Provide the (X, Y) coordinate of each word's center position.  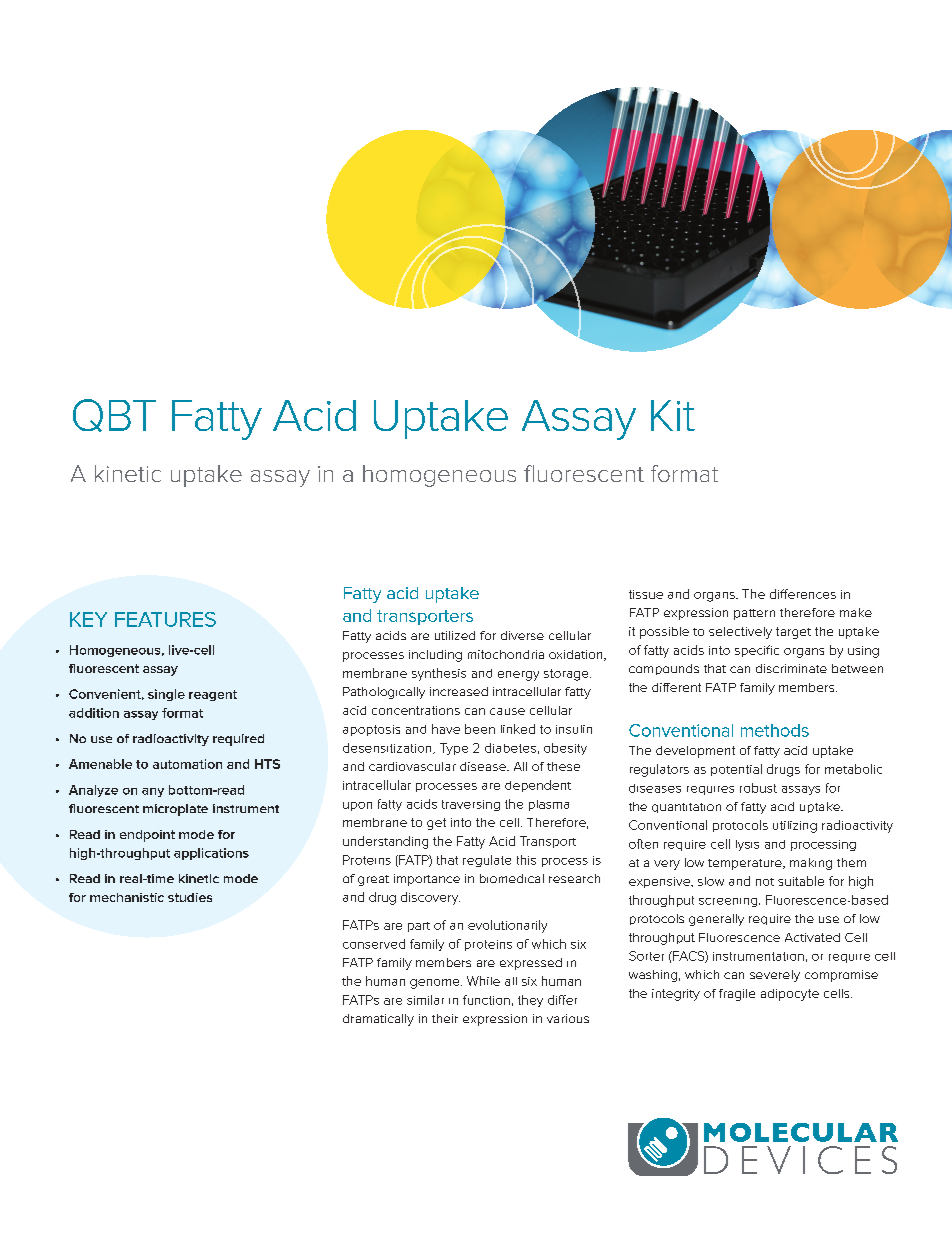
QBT (114, 415)
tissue (646, 594)
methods (775, 730)
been (480, 729)
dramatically (378, 1020)
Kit (673, 415)
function (486, 1000)
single (166, 695)
